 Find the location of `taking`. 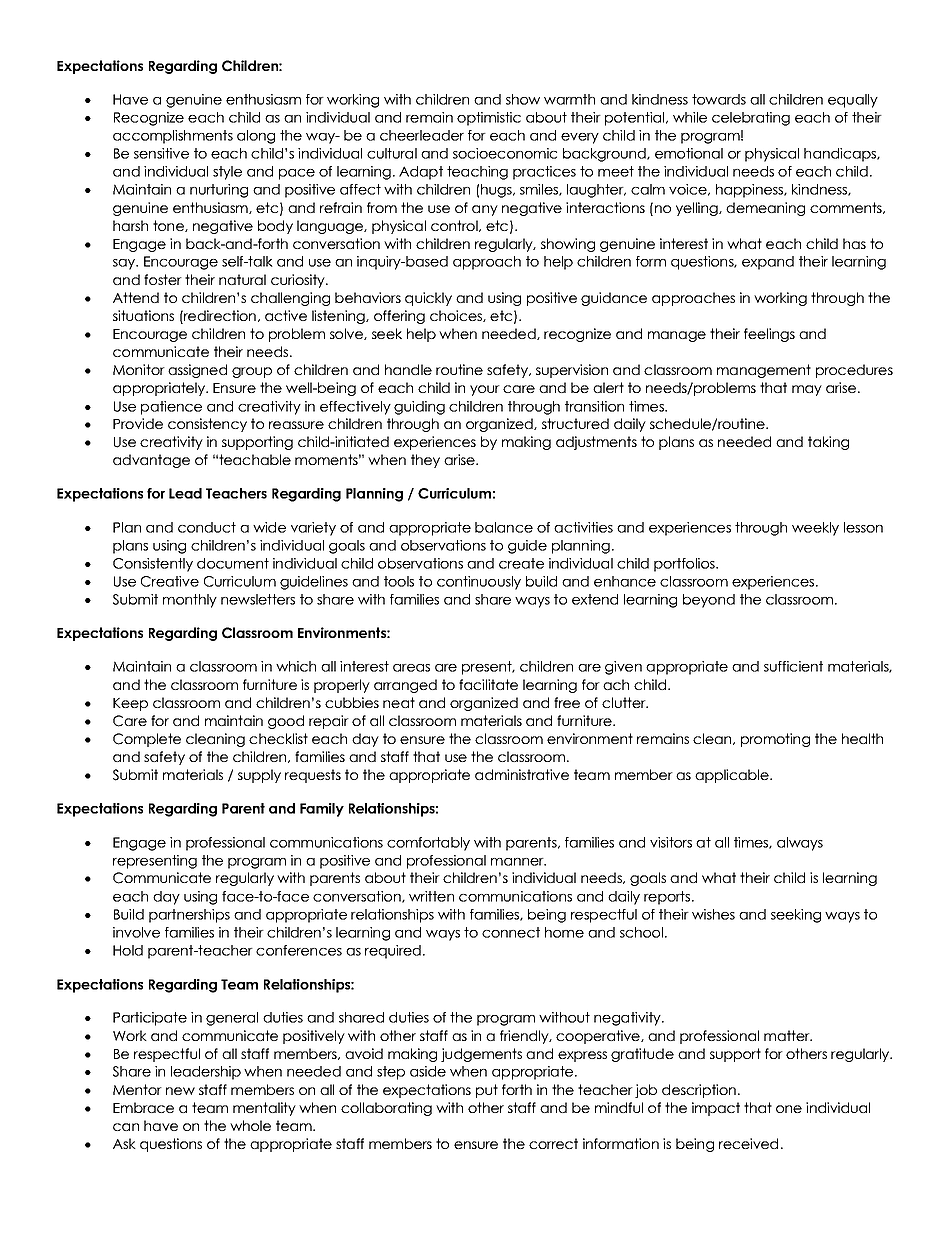

taking is located at coordinates (828, 443).
